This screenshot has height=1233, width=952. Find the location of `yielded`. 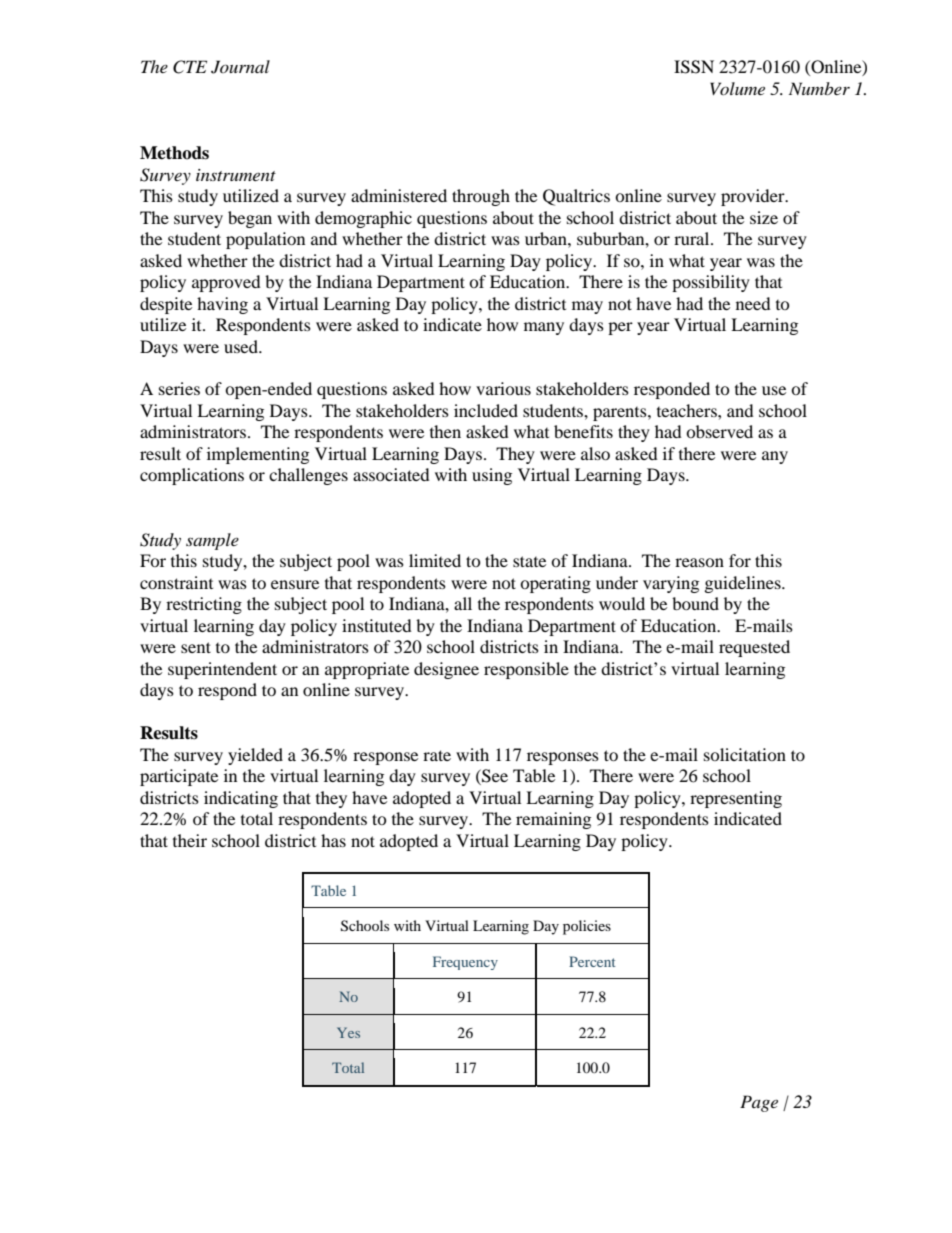

yielded is located at coordinates (255, 756).
